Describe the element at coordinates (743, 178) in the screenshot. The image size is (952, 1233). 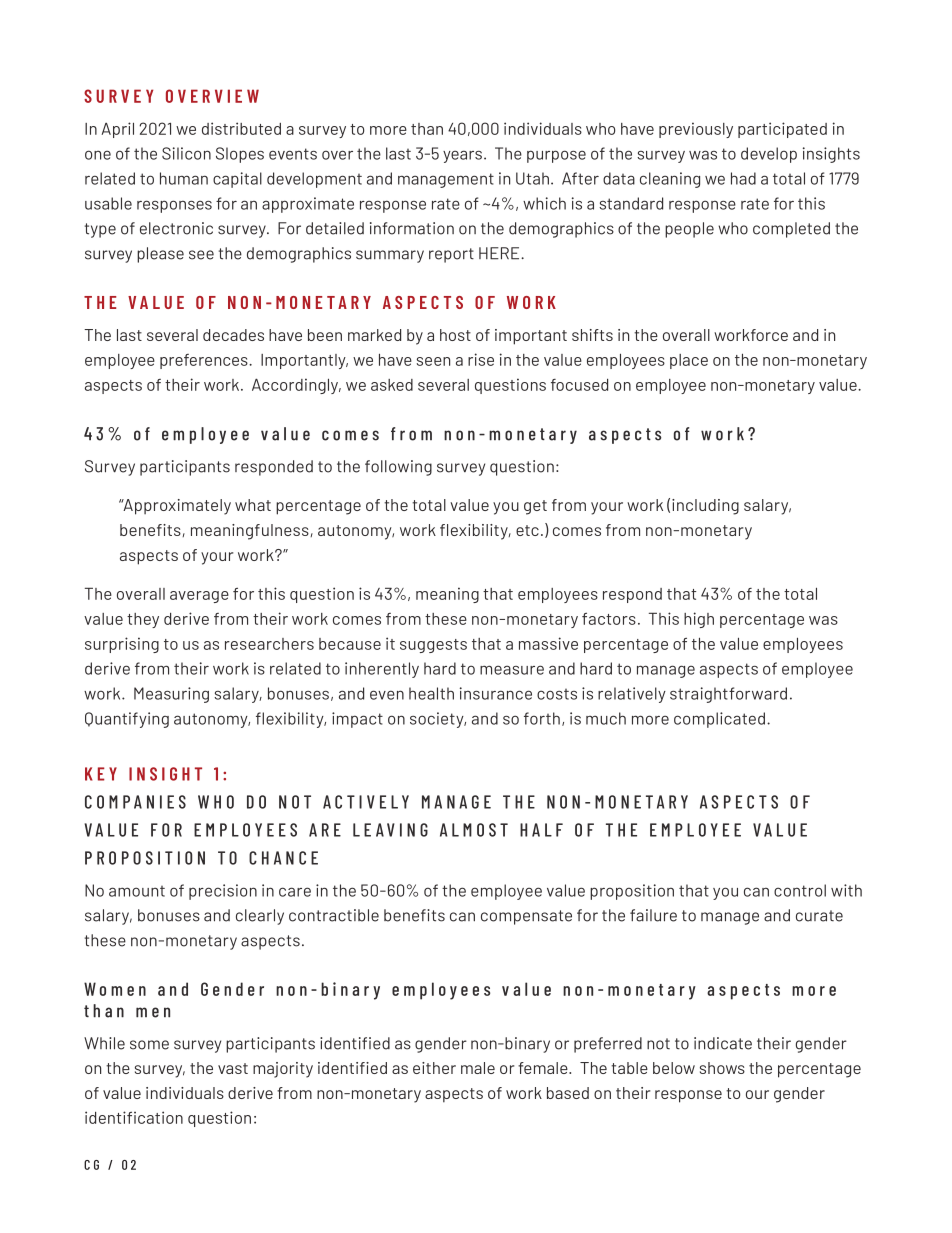
I see `had` at that location.
